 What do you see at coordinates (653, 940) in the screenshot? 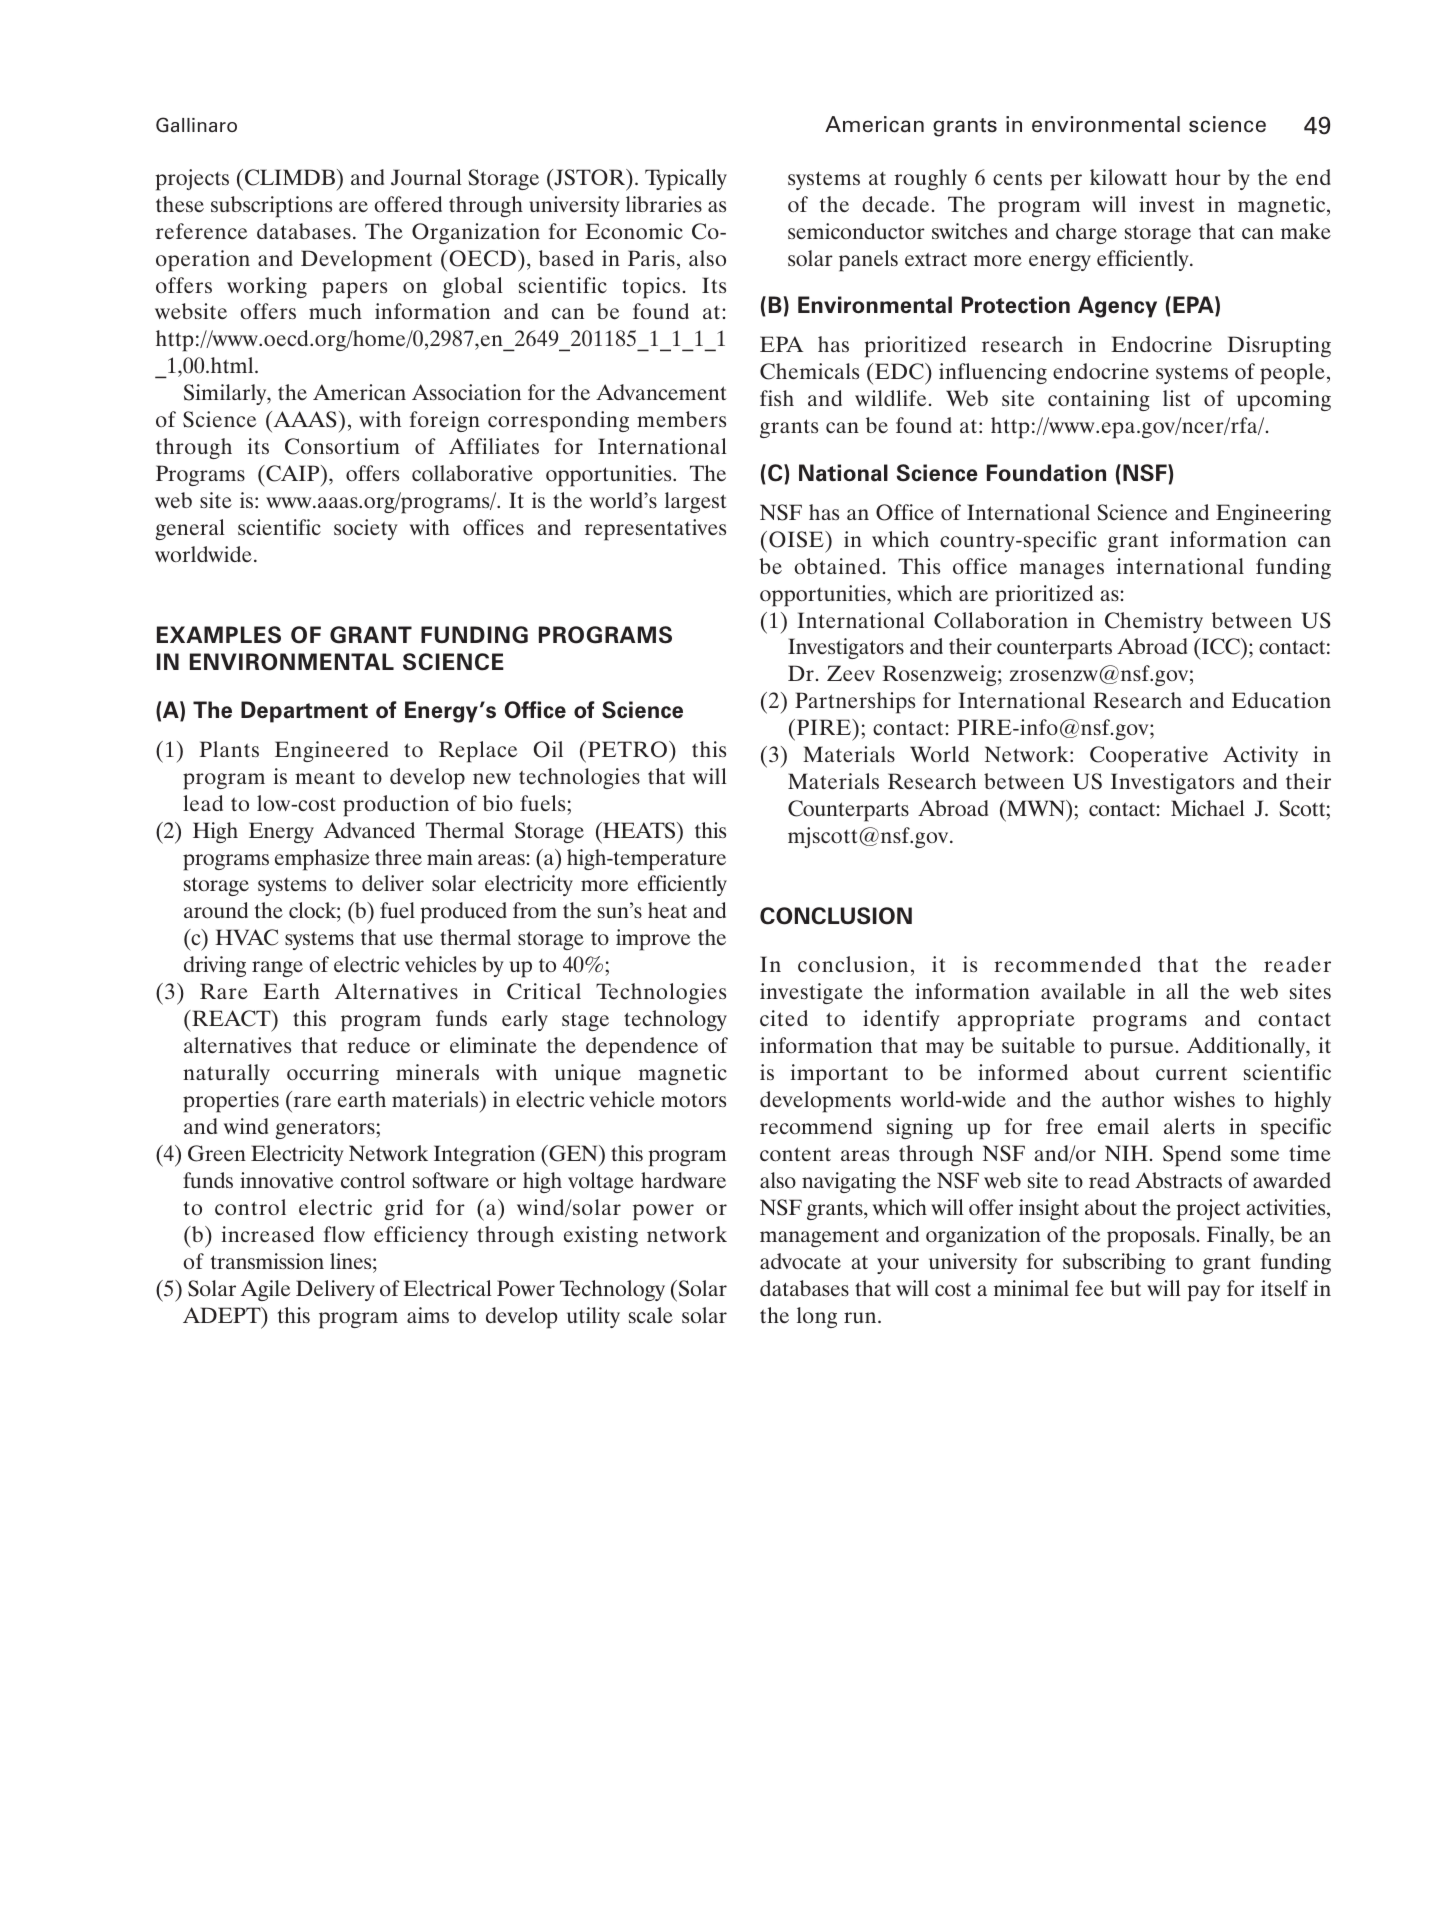
I see `improve` at bounding box center [653, 940].
